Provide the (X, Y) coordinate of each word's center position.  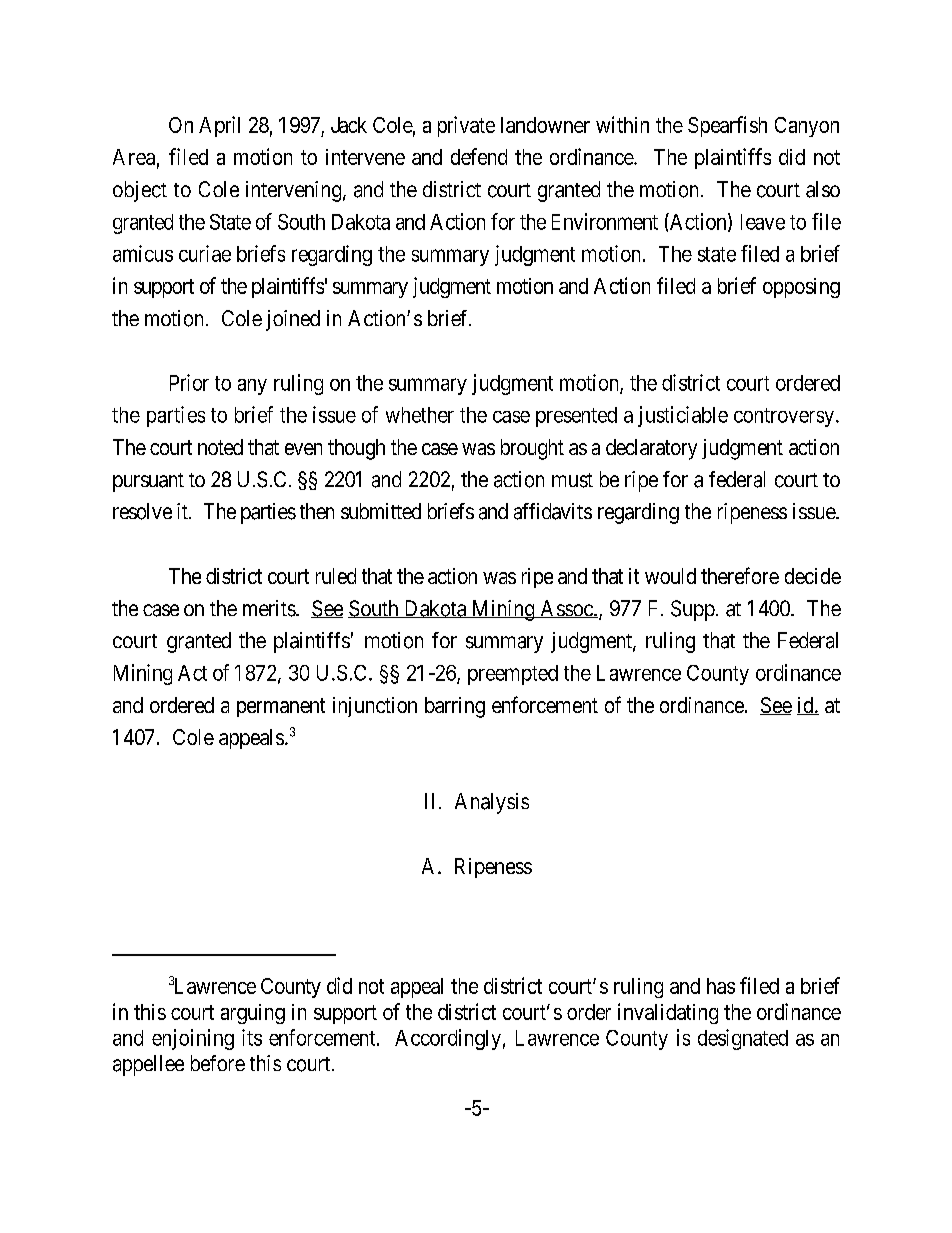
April (219, 126)
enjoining (193, 1039)
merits (270, 608)
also (823, 189)
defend (479, 156)
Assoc (566, 609)
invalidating (668, 1013)
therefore (740, 575)
